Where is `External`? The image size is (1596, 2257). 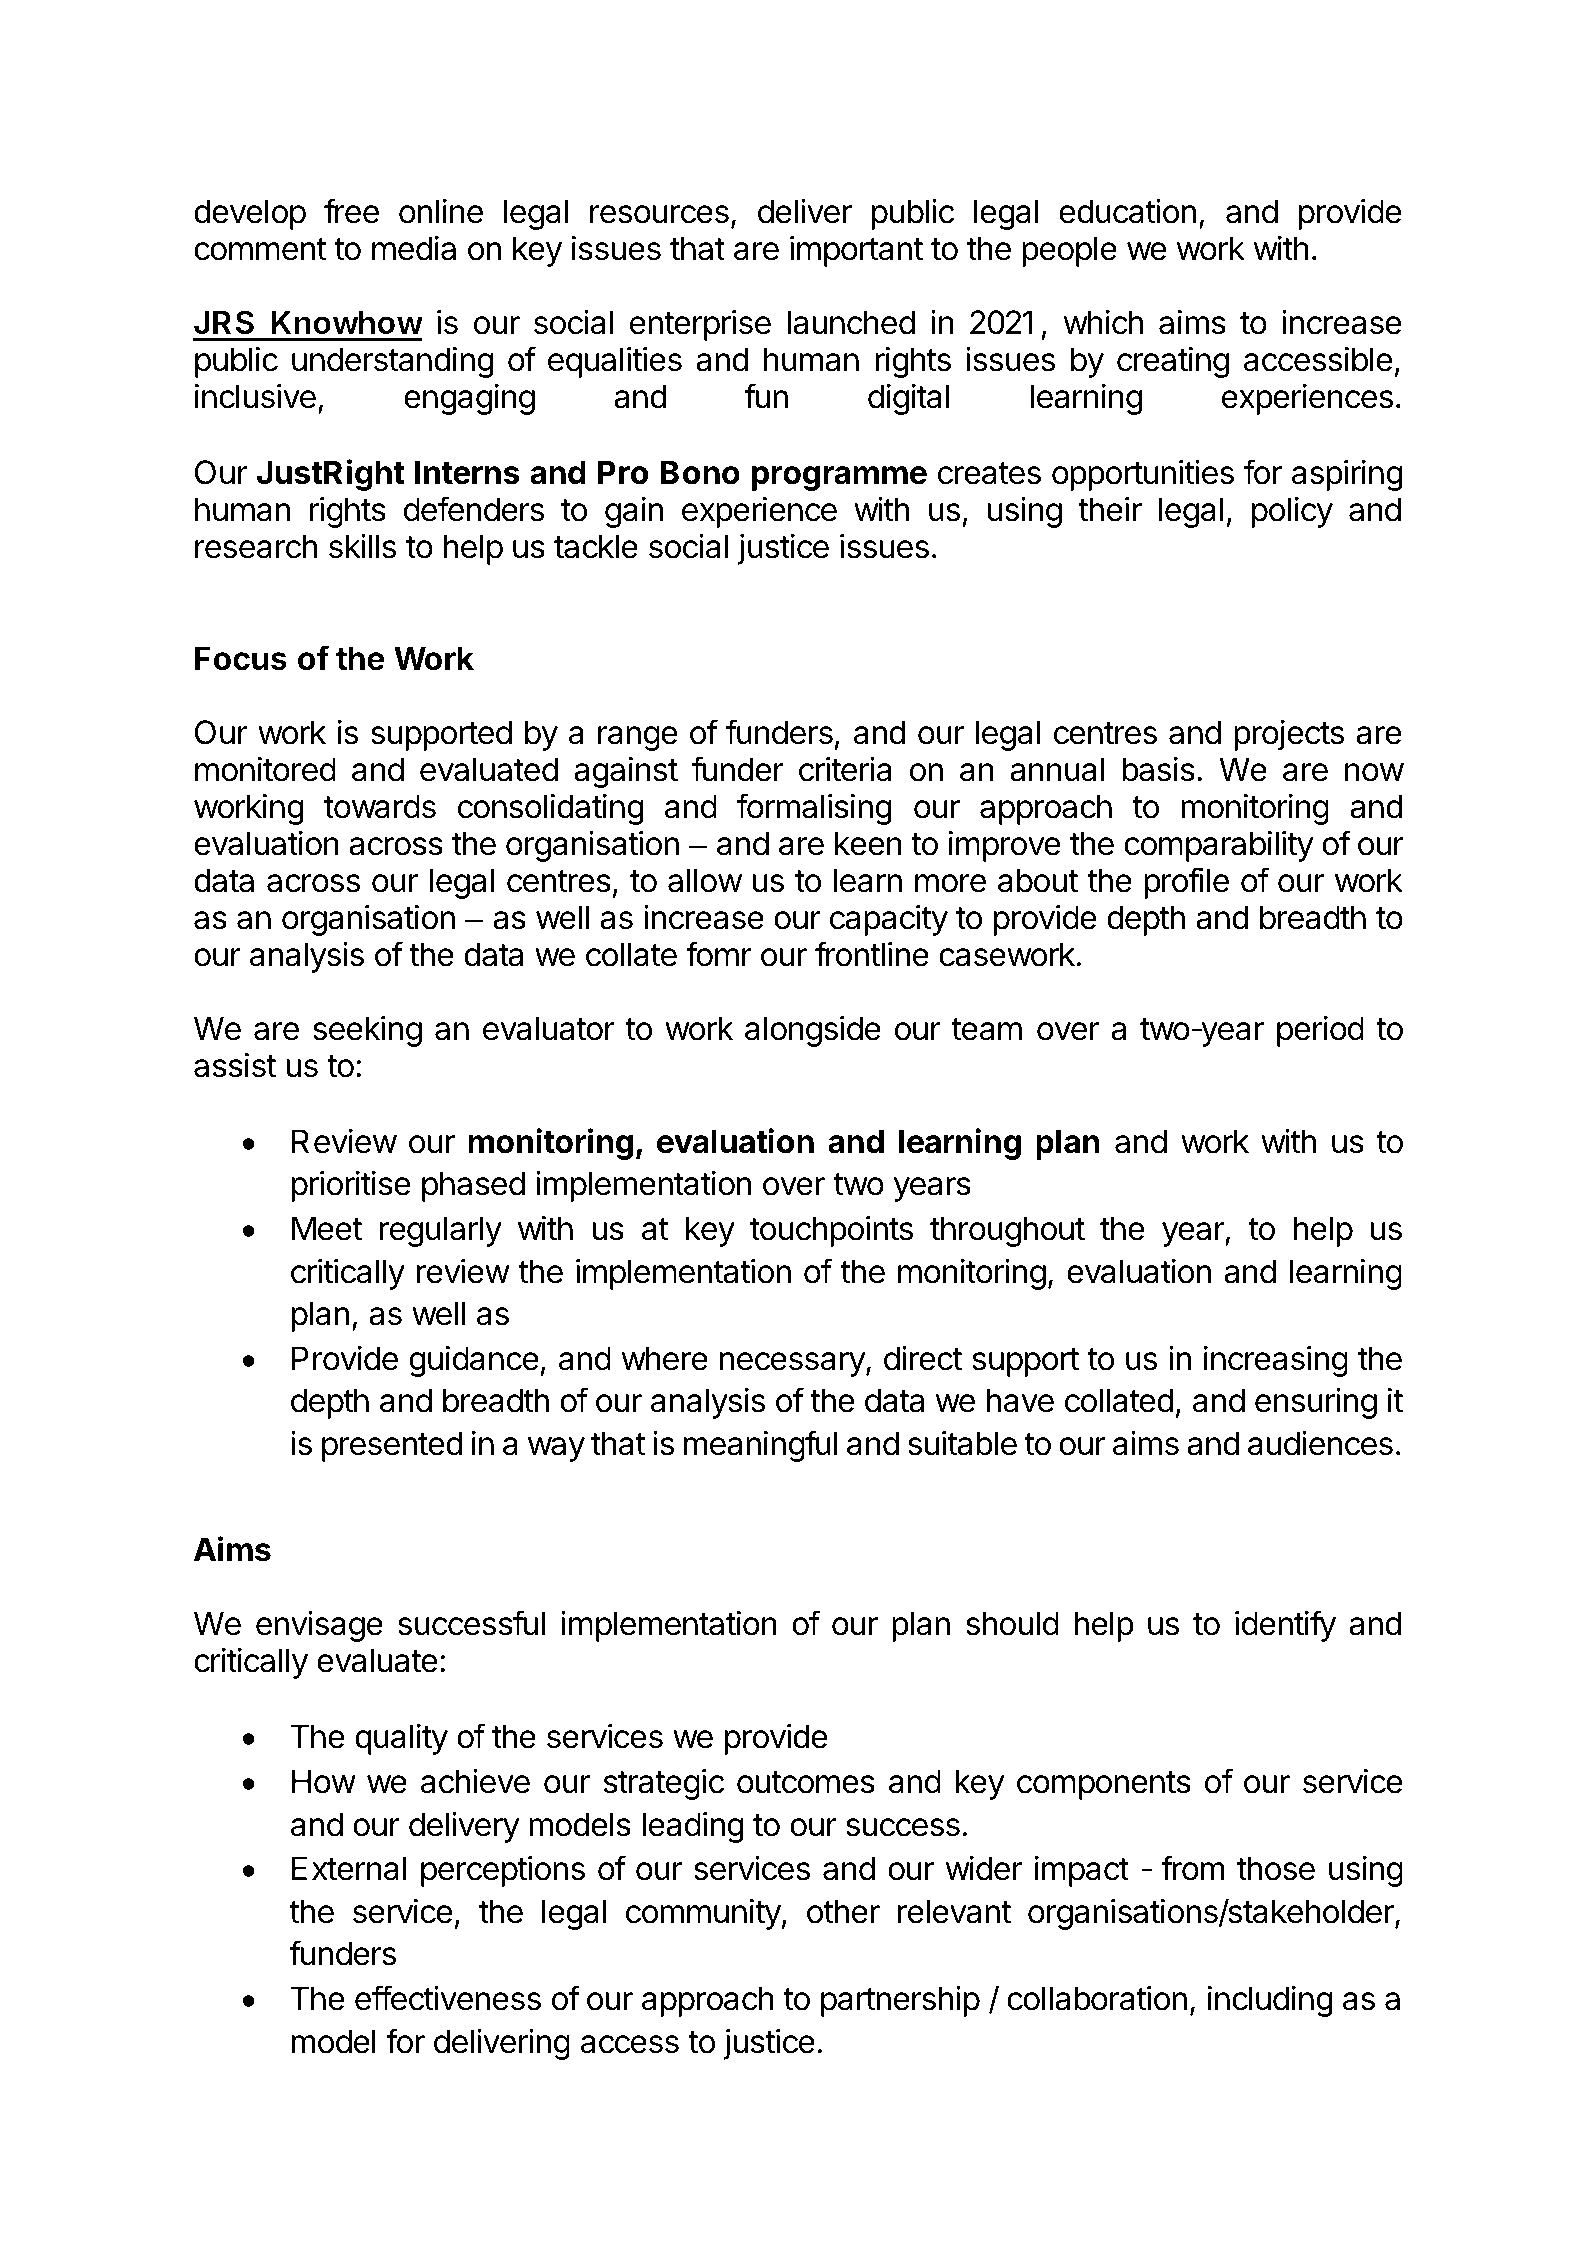 External is located at coordinates (349, 1868).
